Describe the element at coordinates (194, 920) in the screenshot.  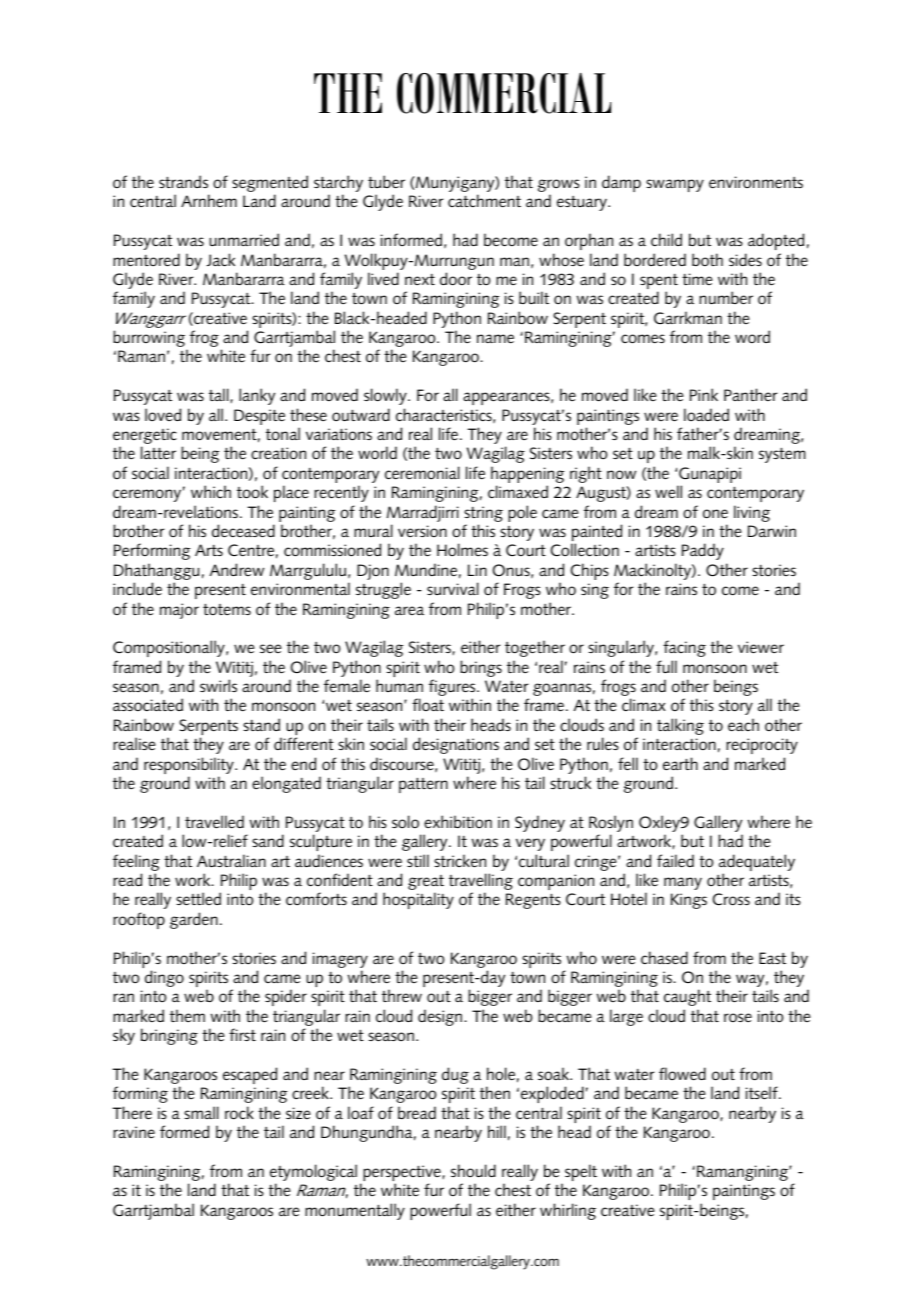
I see `garden` at that location.
